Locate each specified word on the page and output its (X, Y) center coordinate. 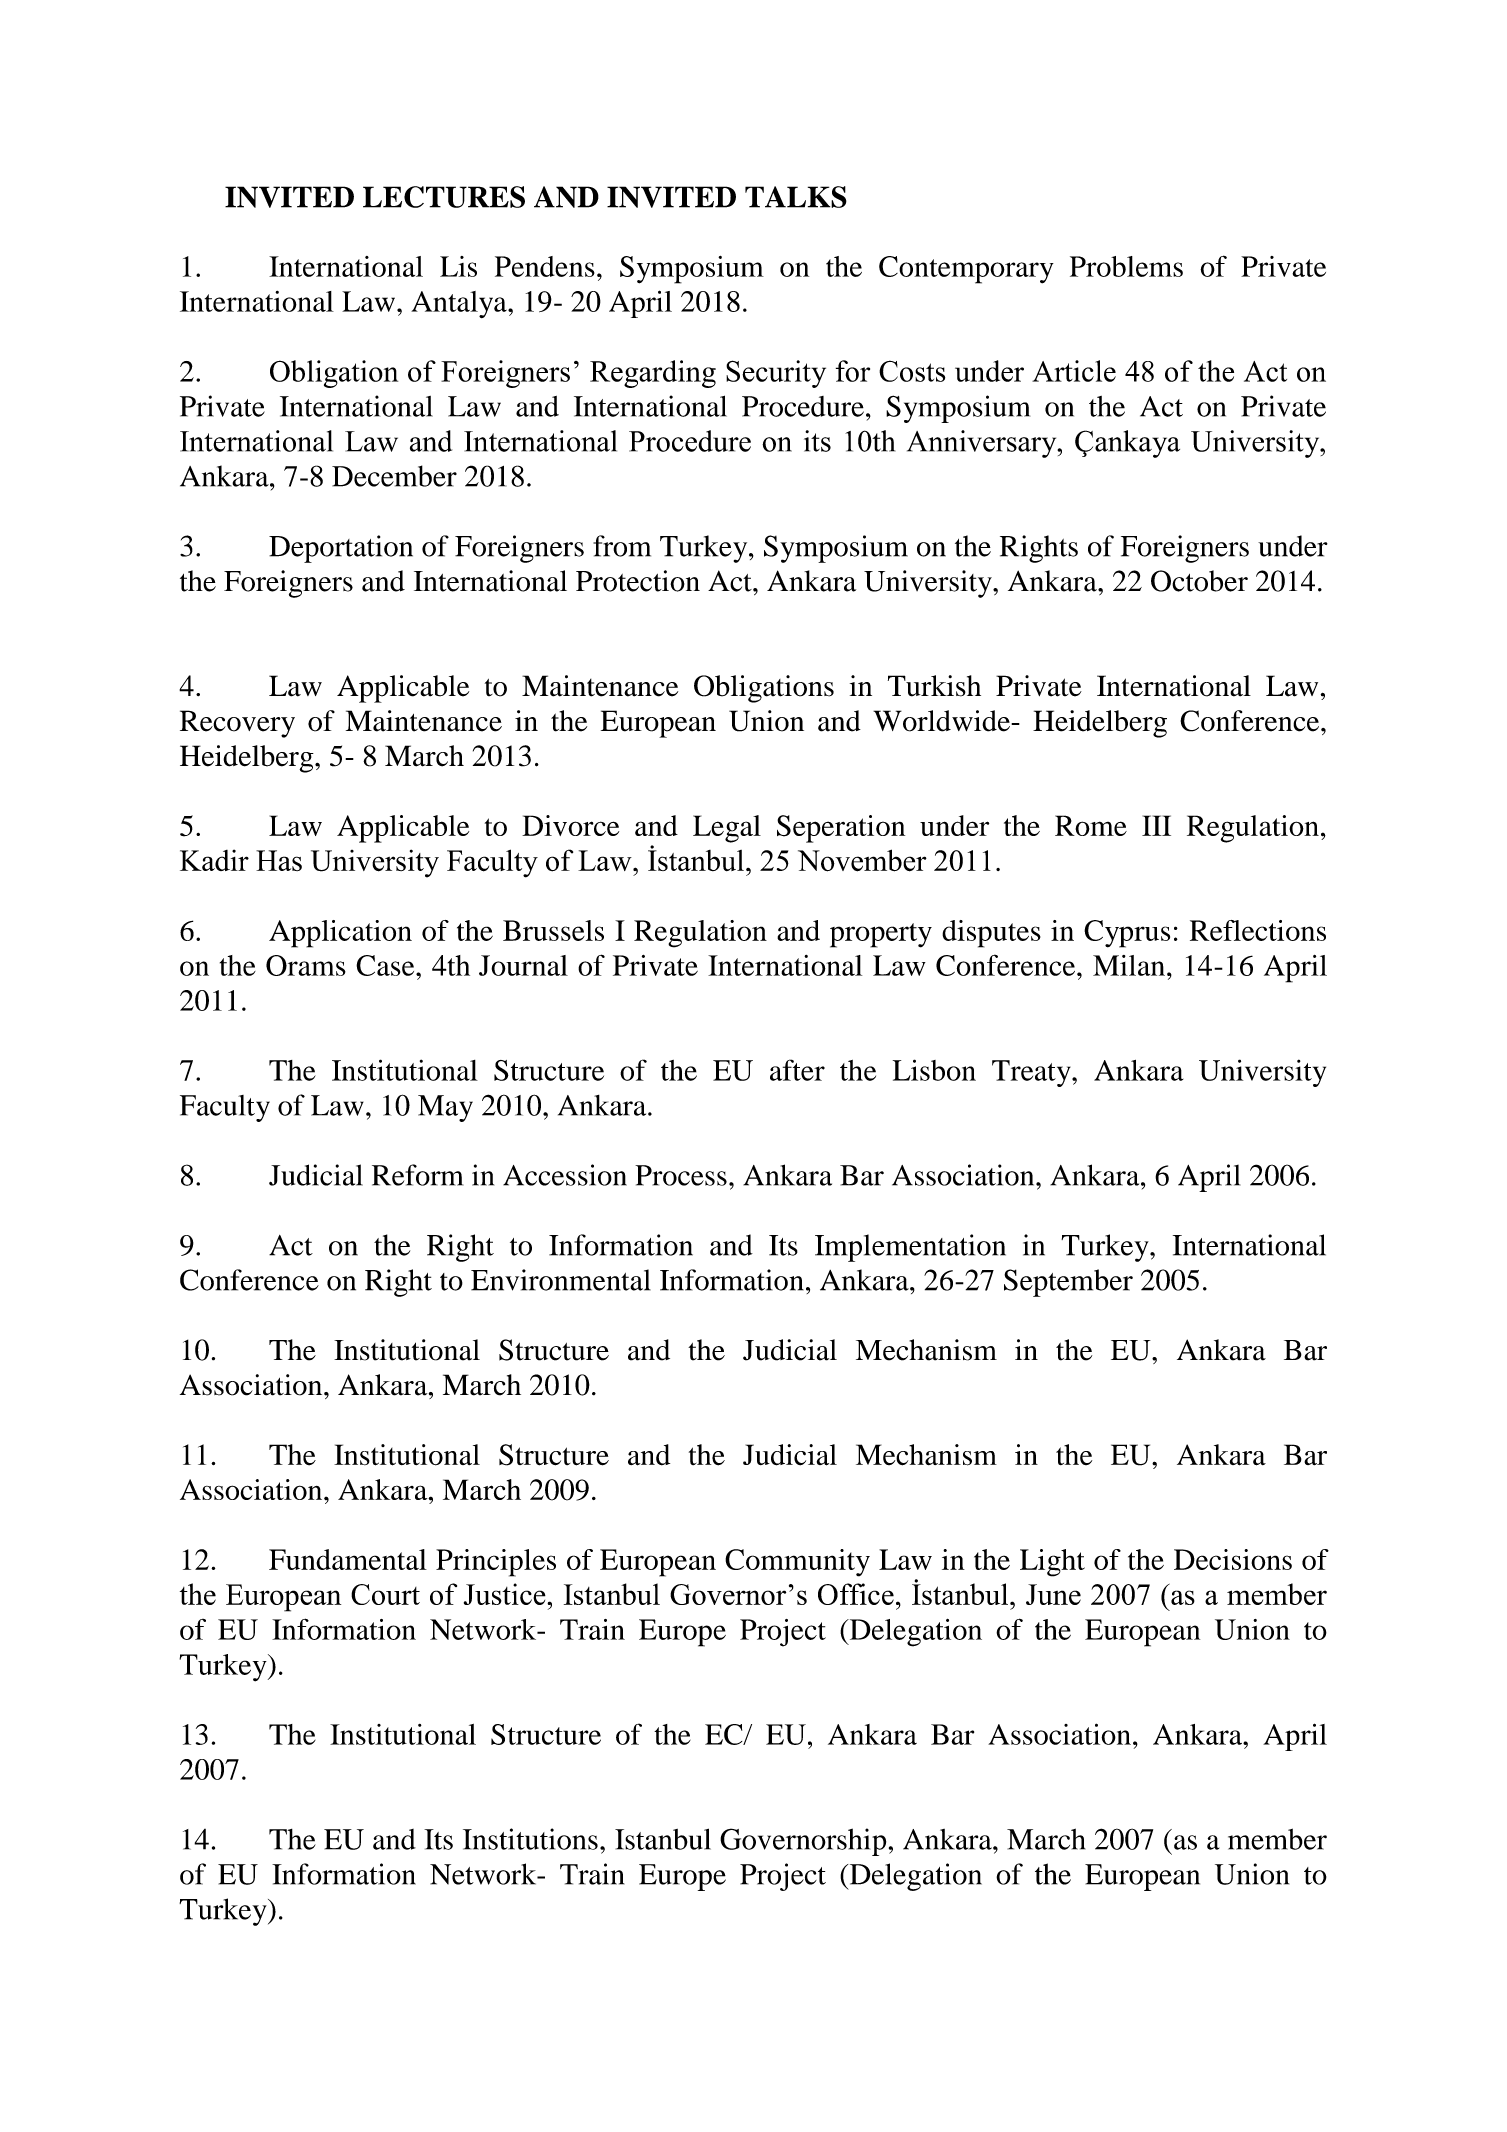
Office (856, 1594)
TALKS (796, 197)
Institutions (530, 1839)
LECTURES (444, 197)
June (1053, 1594)
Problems (1126, 266)
